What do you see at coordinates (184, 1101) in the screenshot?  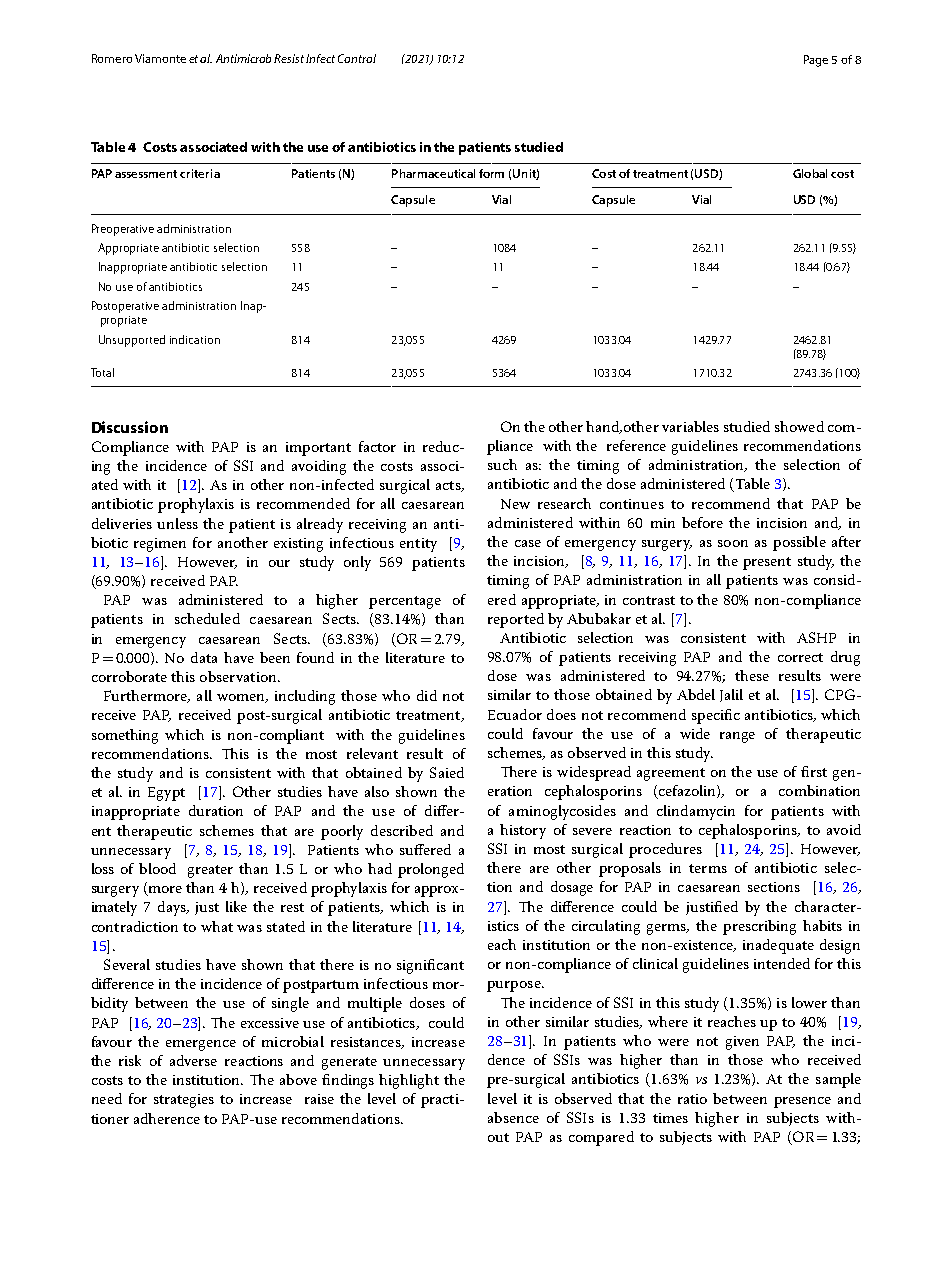 I see `strategies` at bounding box center [184, 1101].
